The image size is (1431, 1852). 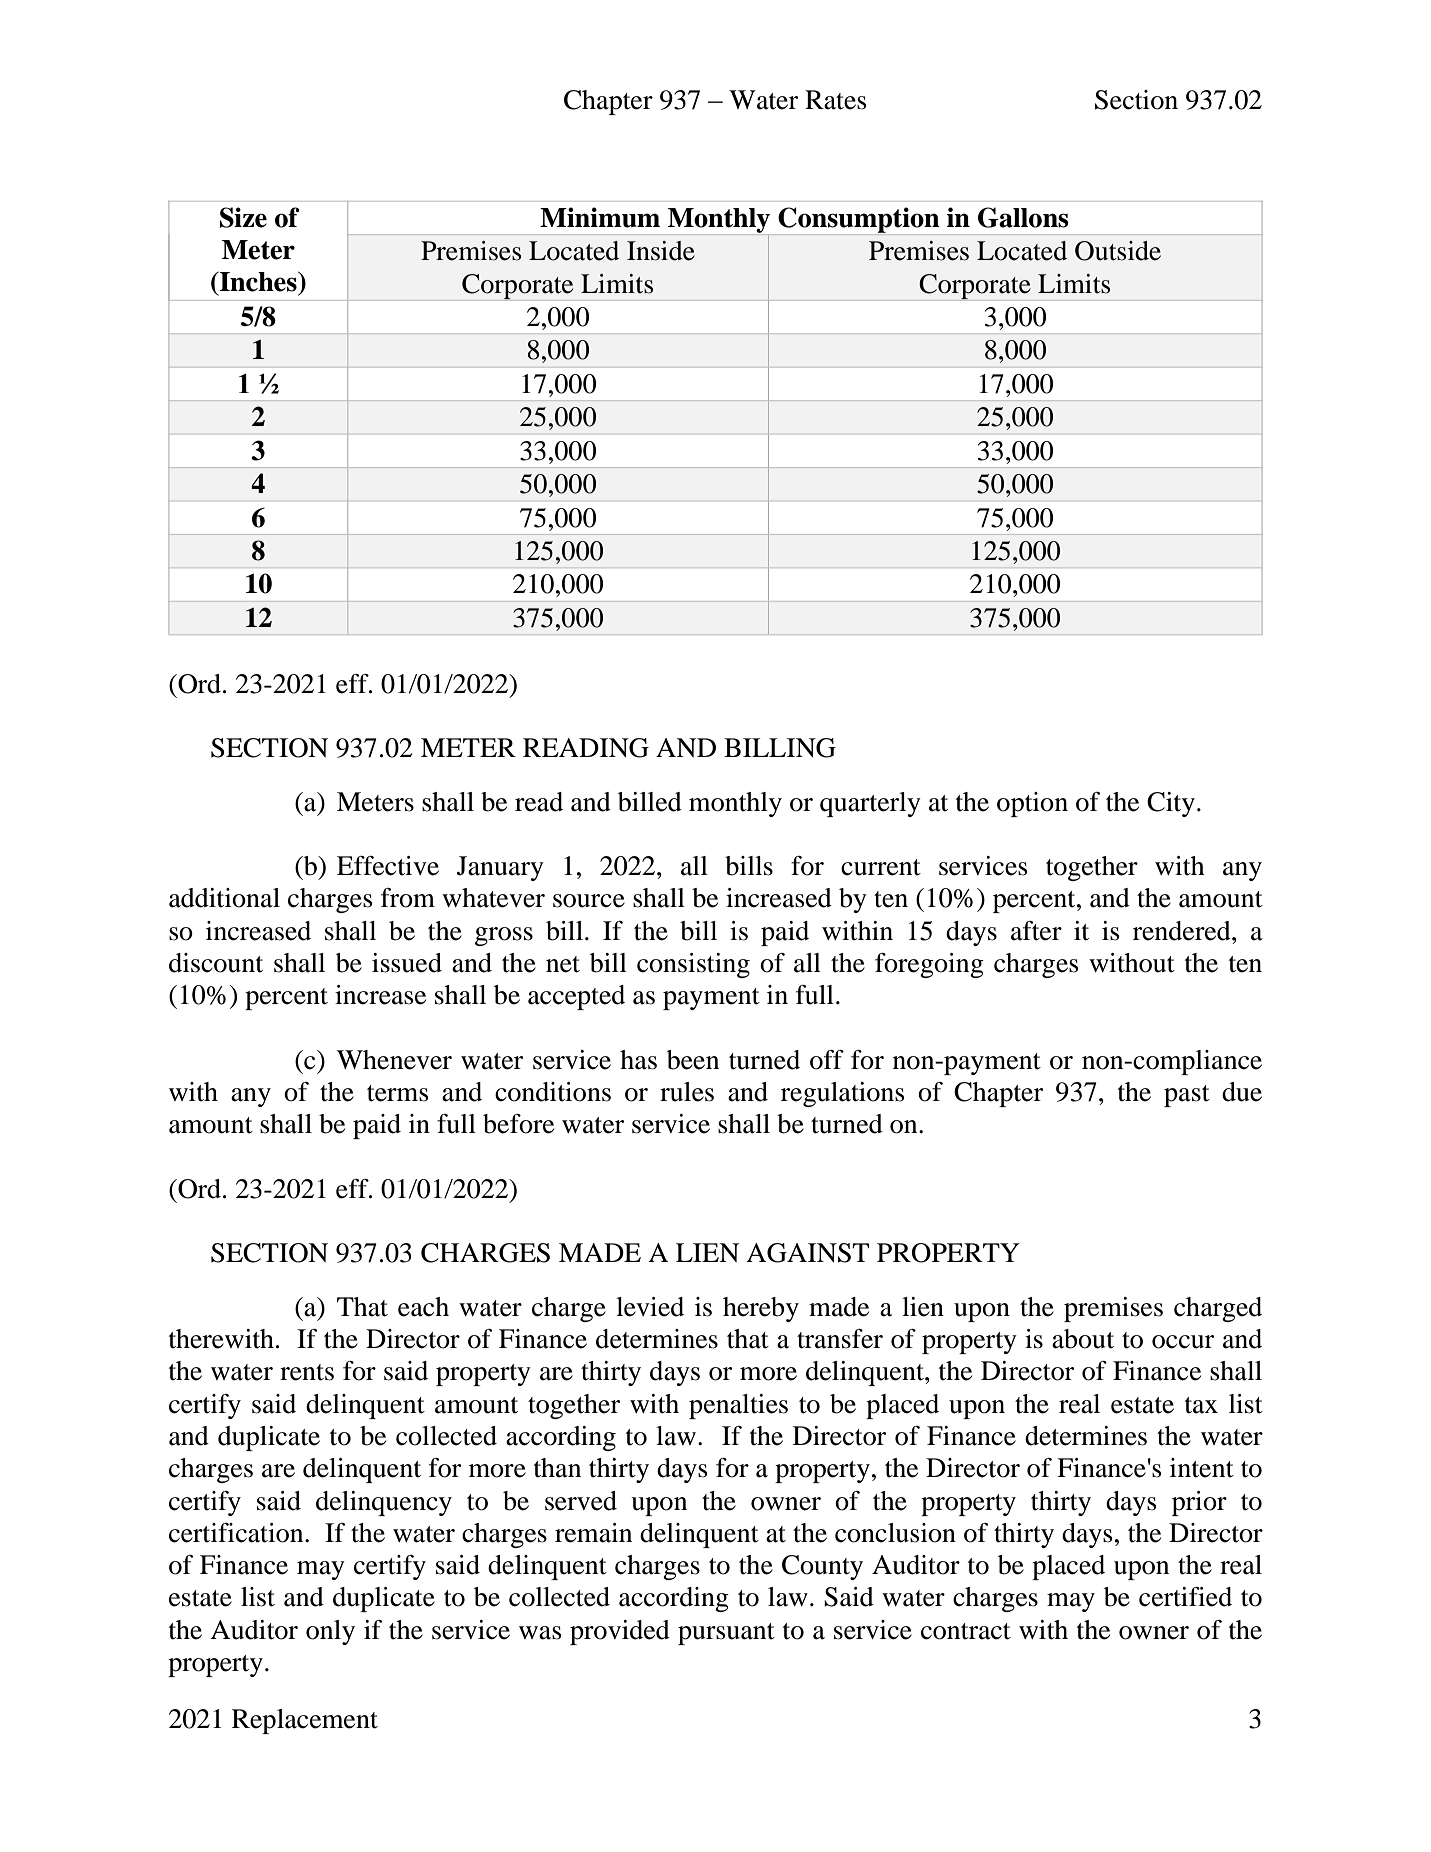 What do you see at coordinates (1023, 217) in the screenshot?
I see `Gallons` at bounding box center [1023, 217].
